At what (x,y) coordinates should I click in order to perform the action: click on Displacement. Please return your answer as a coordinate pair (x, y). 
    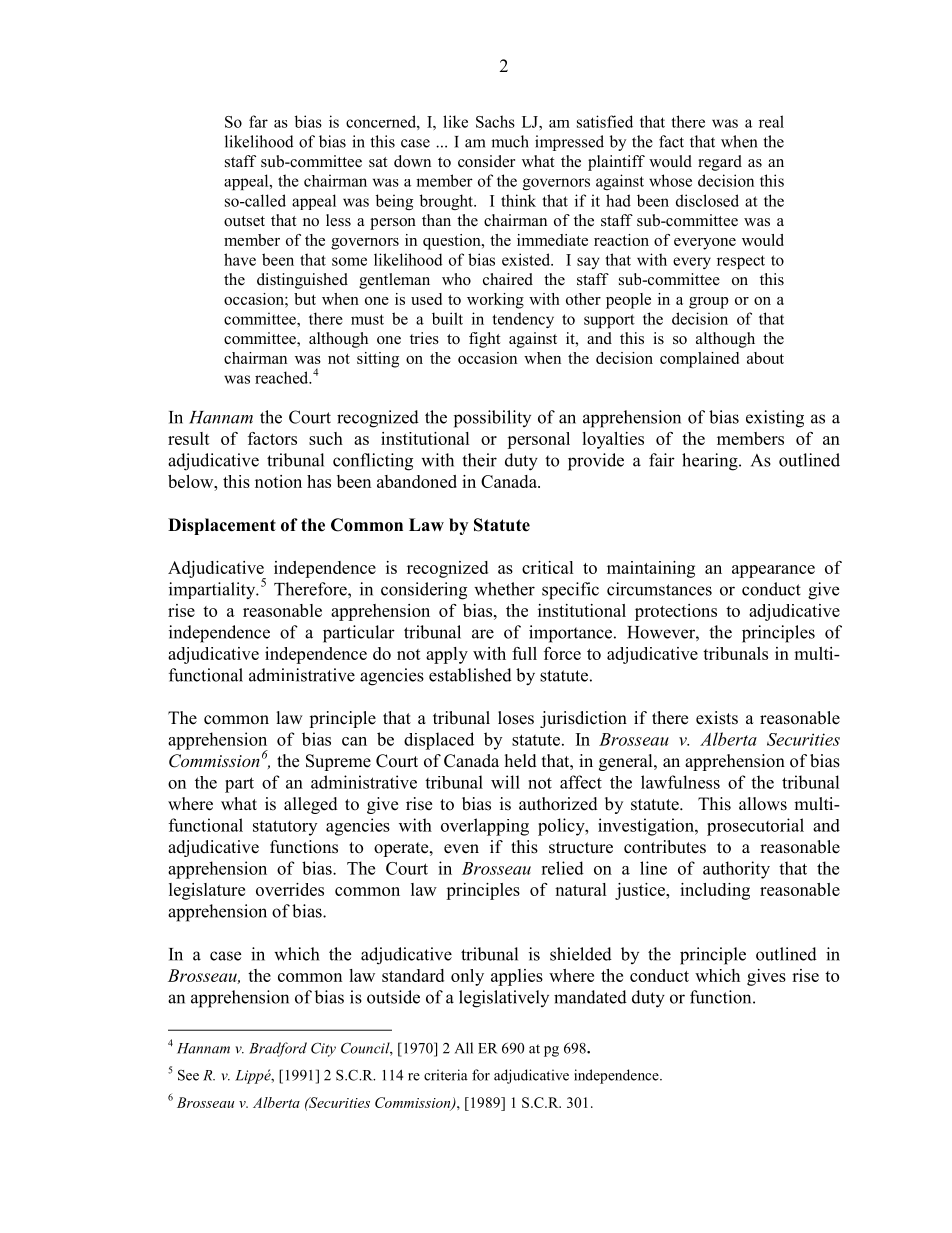
    Looking at the image, I should click on (222, 526).
